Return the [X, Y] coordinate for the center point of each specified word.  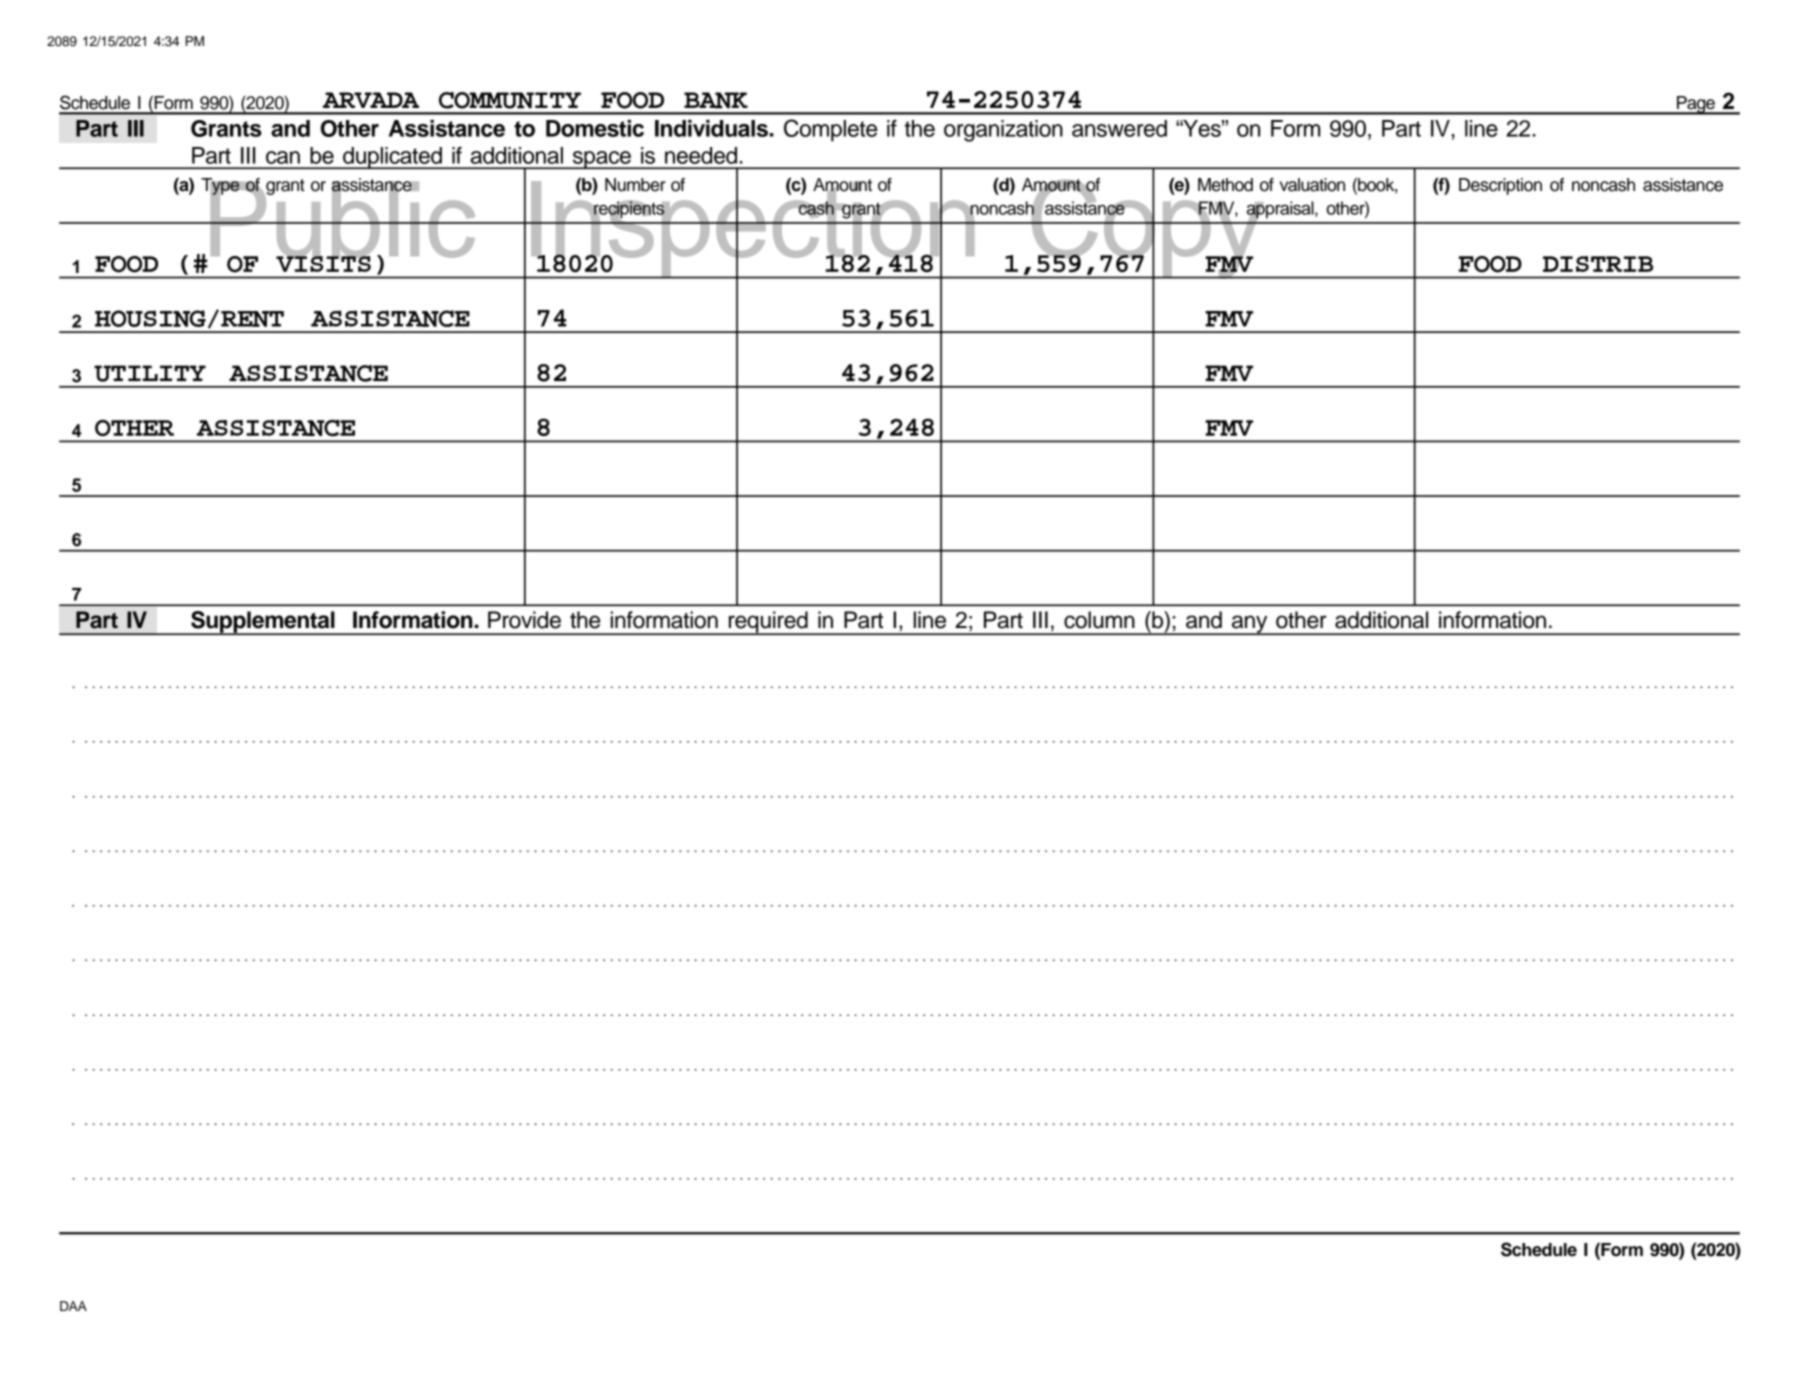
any [1250, 625]
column [1099, 620]
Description [1500, 186]
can [283, 157]
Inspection [753, 230]
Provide [524, 620]
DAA [73, 1306]
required [768, 623]
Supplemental [263, 623]
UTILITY [150, 373]
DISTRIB [1598, 264]
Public [343, 219]
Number [635, 185]
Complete [830, 130]
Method [1225, 185]
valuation [1312, 185]
